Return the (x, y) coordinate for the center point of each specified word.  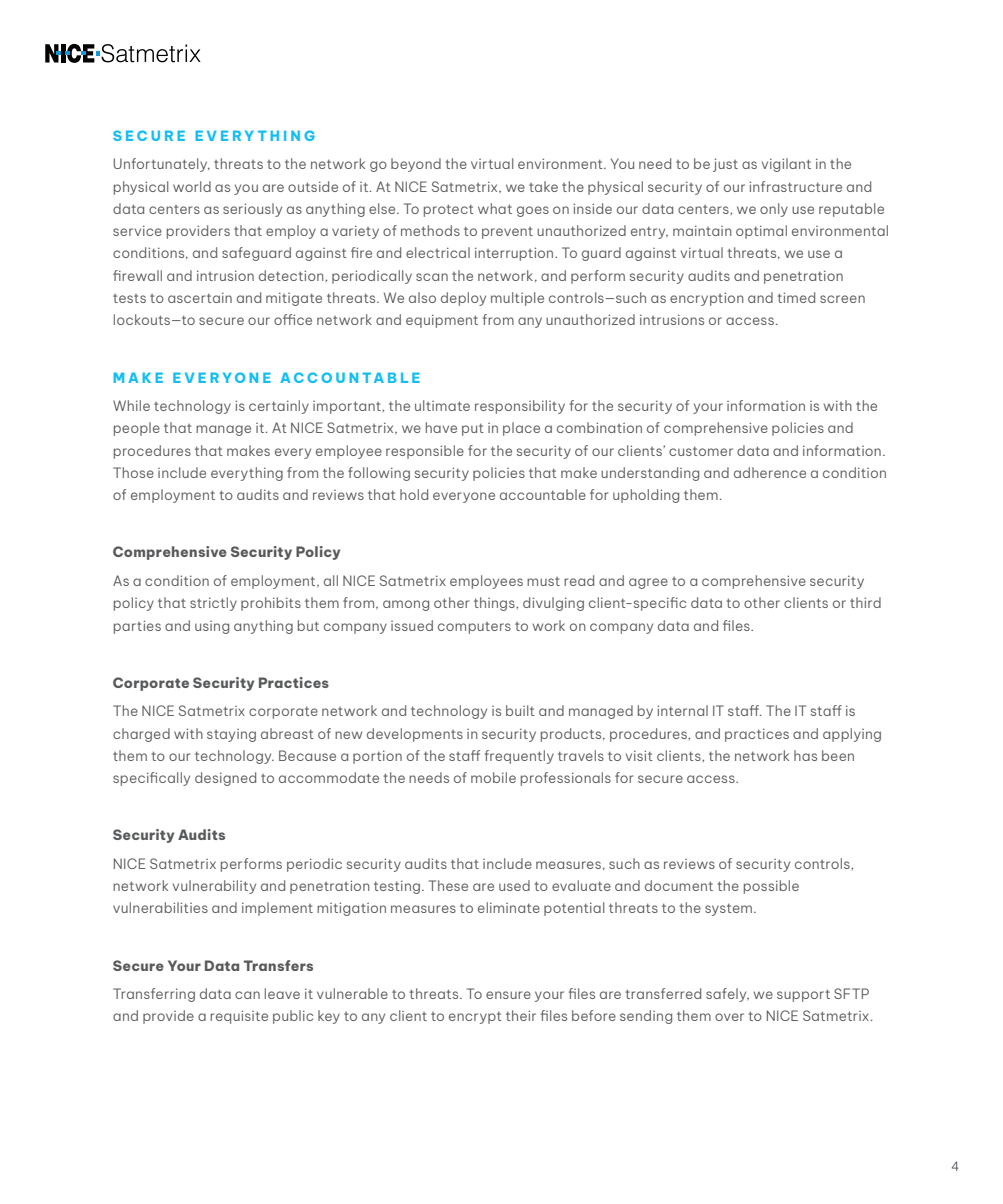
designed (225, 779)
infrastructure (795, 186)
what (495, 208)
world (192, 186)
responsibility (520, 407)
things (495, 604)
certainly (279, 407)
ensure (508, 995)
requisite (239, 1017)
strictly (213, 604)
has (805, 755)
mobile (493, 777)
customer (701, 451)
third (865, 602)
